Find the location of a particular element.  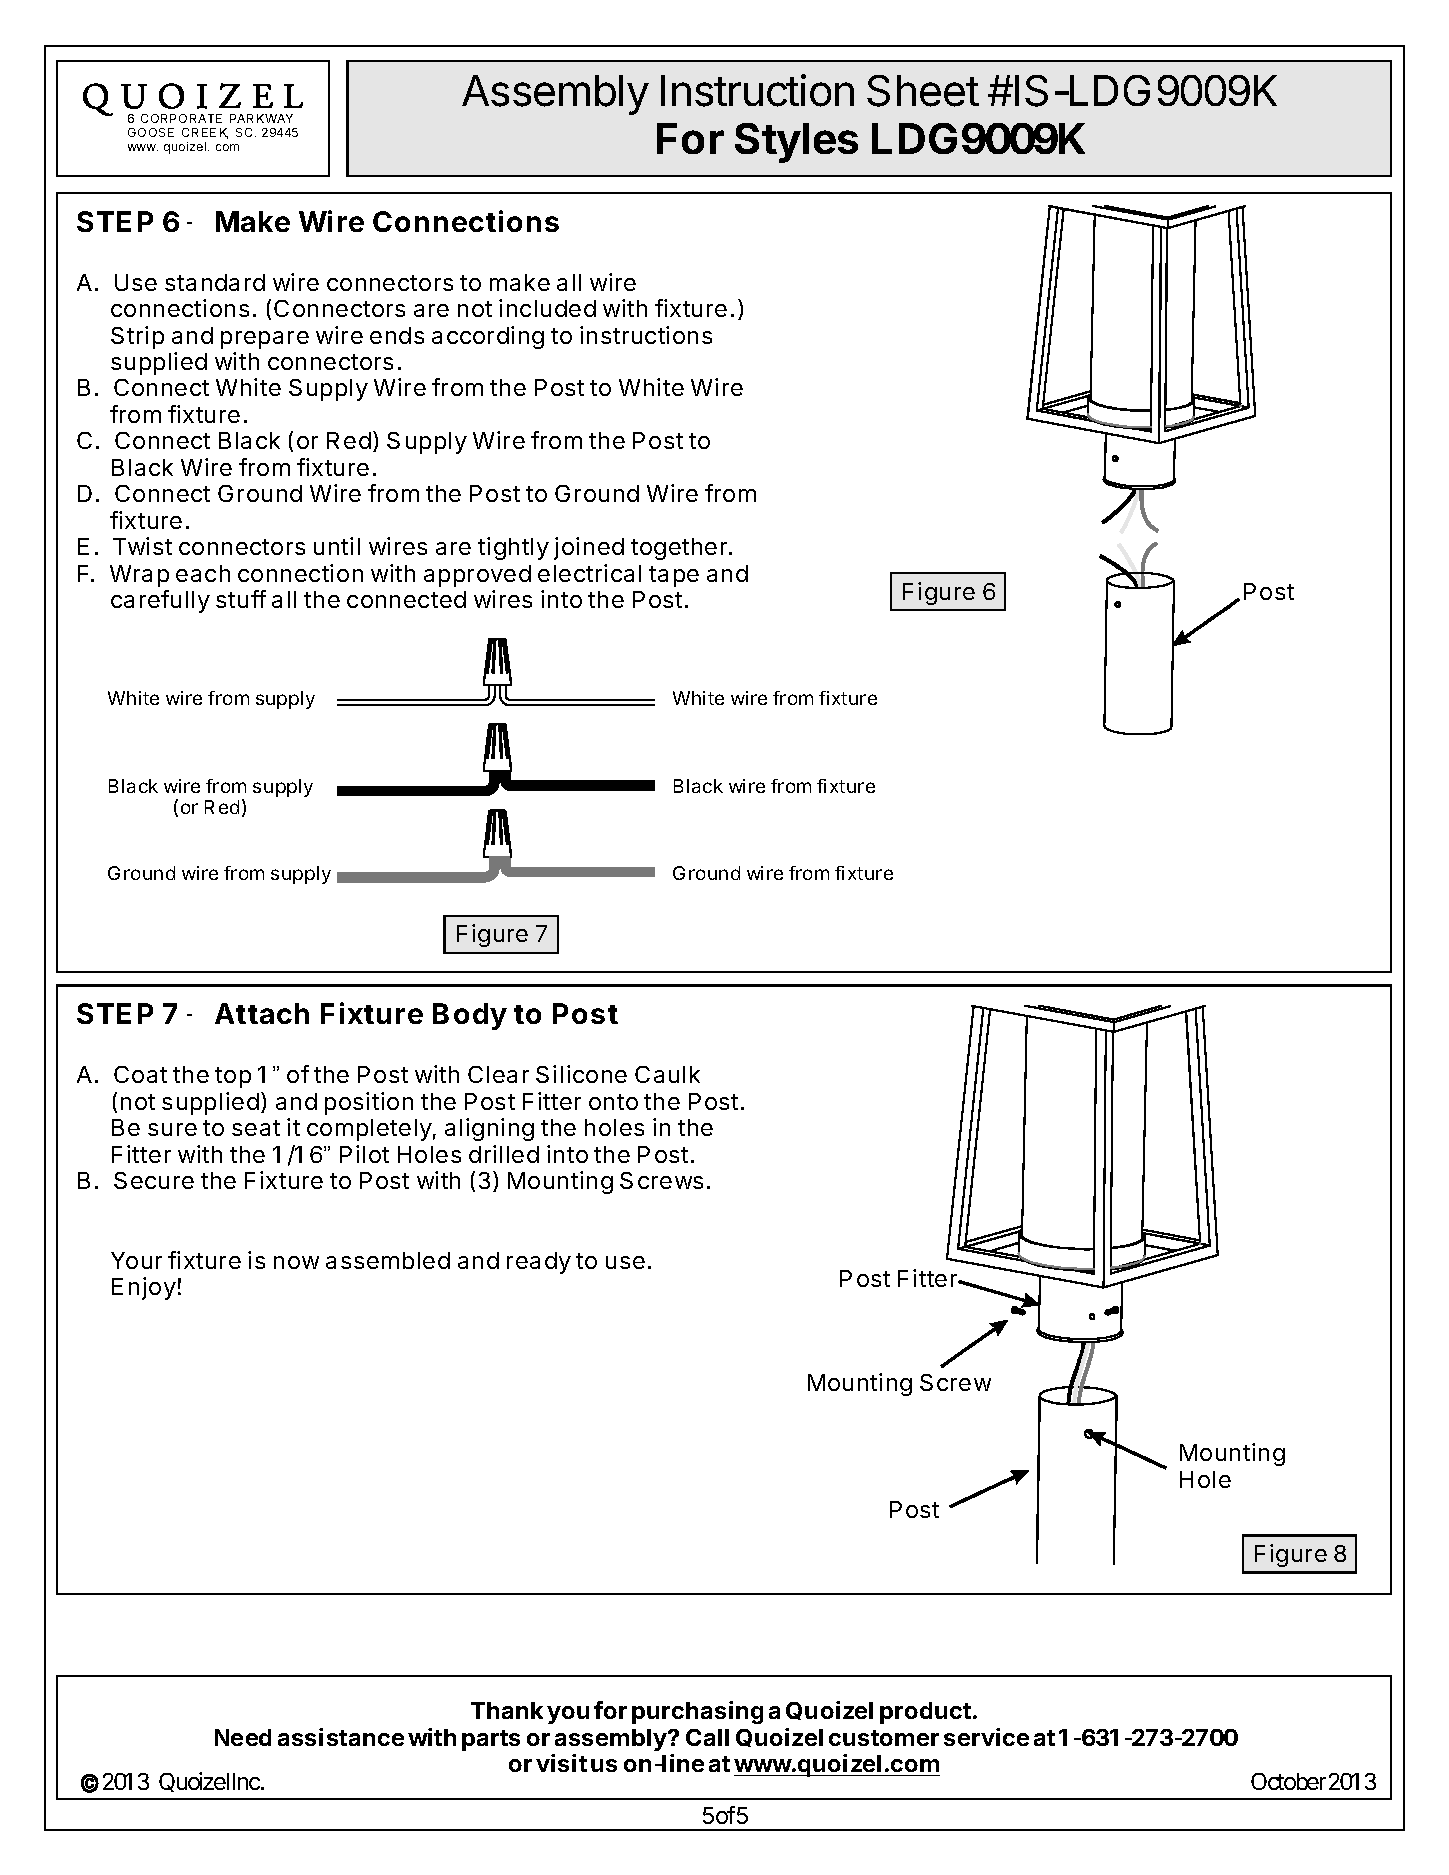

Attach is located at coordinates (262, 1013).
